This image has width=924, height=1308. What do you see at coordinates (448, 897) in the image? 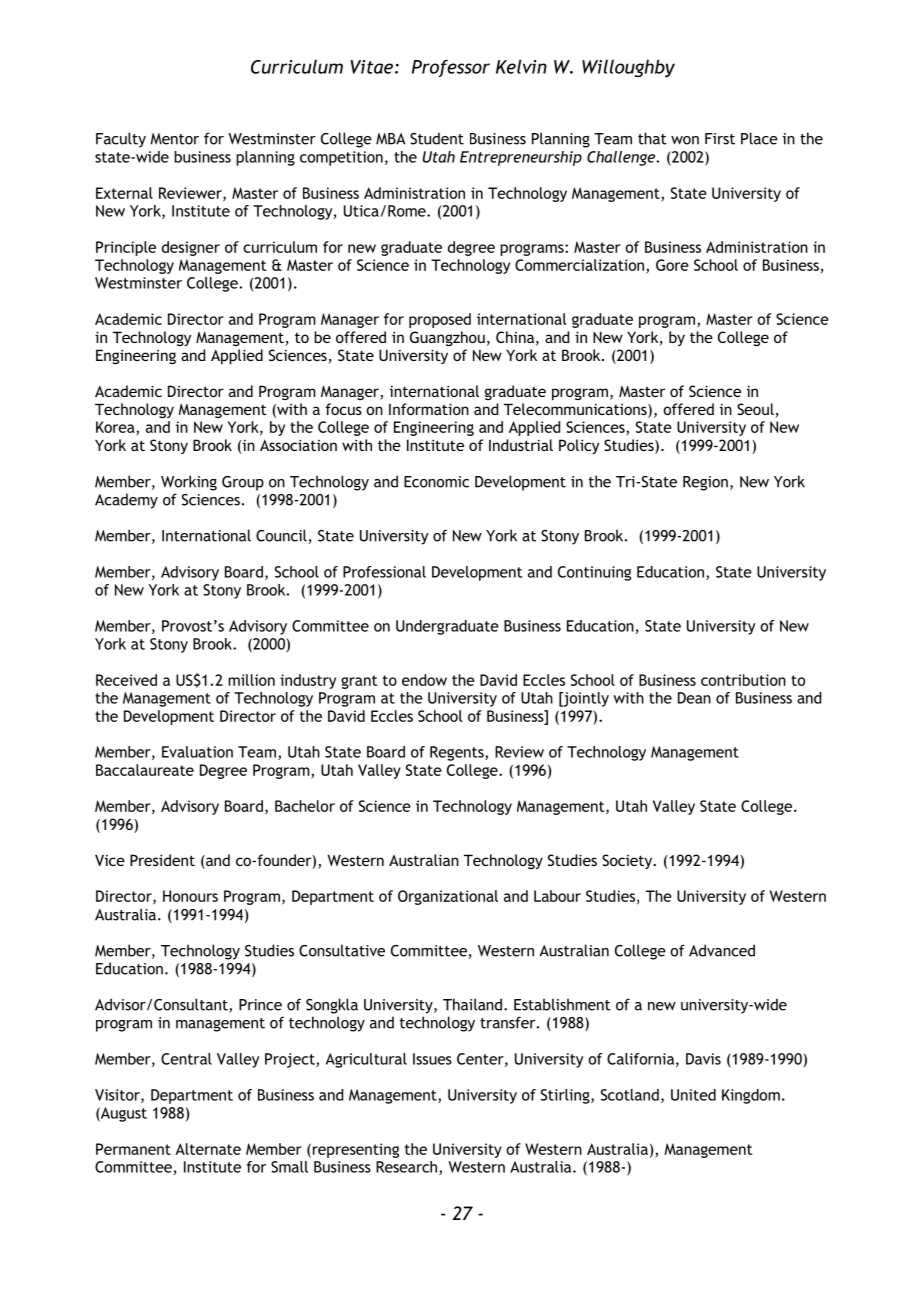
I see `Organizational` at bounding box center [448, 897].
